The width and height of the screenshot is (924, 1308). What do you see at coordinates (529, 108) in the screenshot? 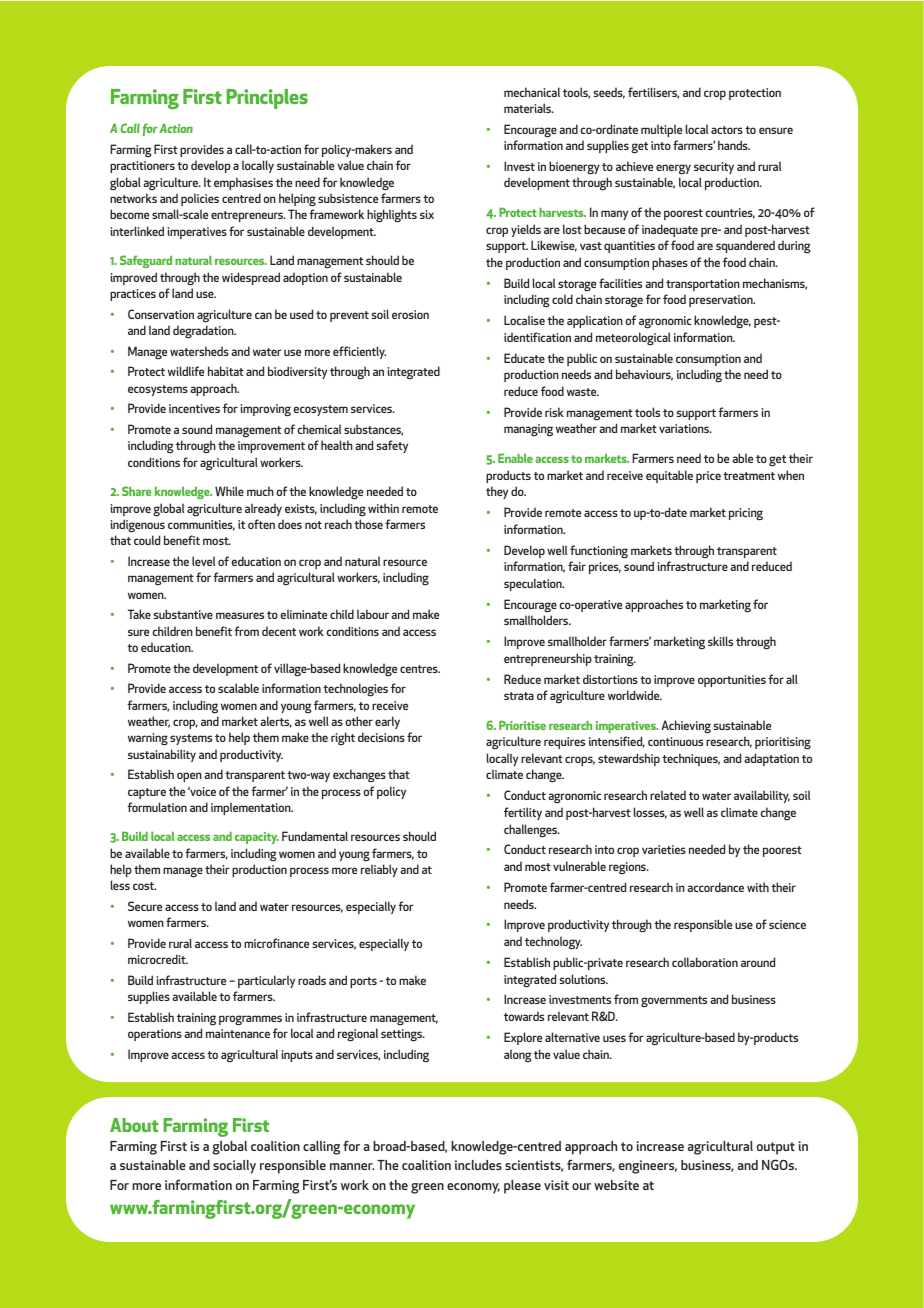
I see `materials` at bounding box center [529, 108].
